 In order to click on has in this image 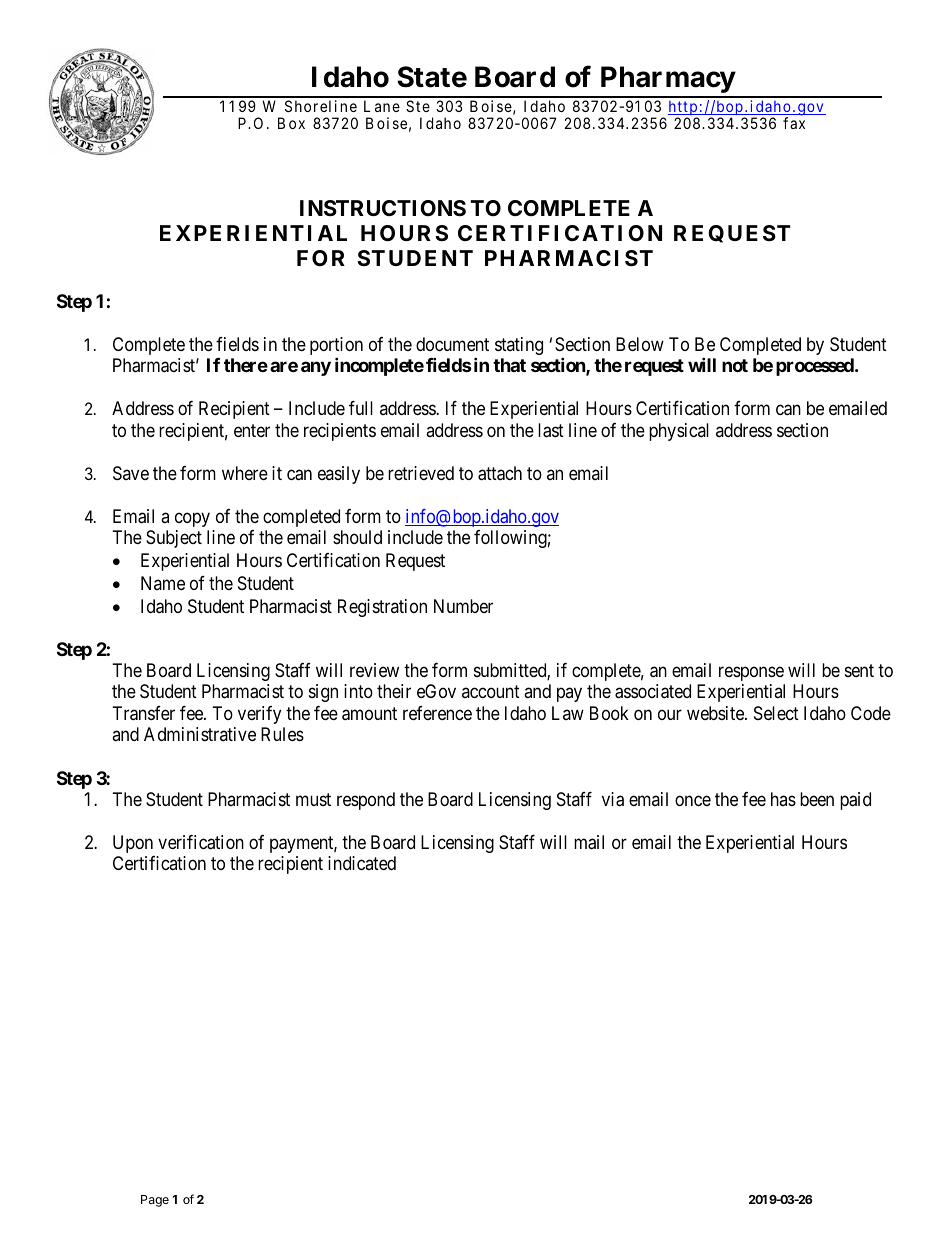, I will do `click(783, 799)`.
